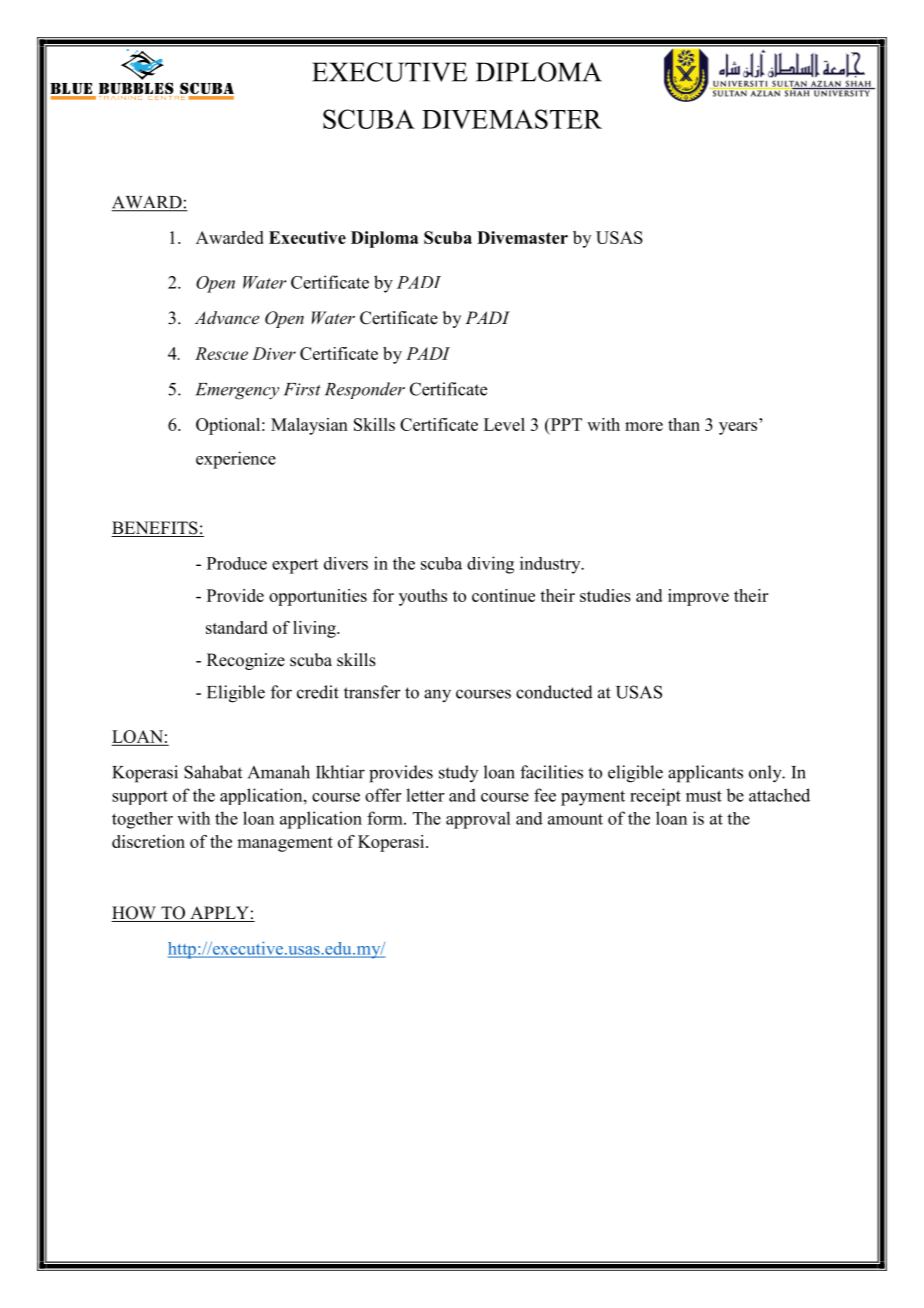  I want to click on Rescue, so click(221, 353).
